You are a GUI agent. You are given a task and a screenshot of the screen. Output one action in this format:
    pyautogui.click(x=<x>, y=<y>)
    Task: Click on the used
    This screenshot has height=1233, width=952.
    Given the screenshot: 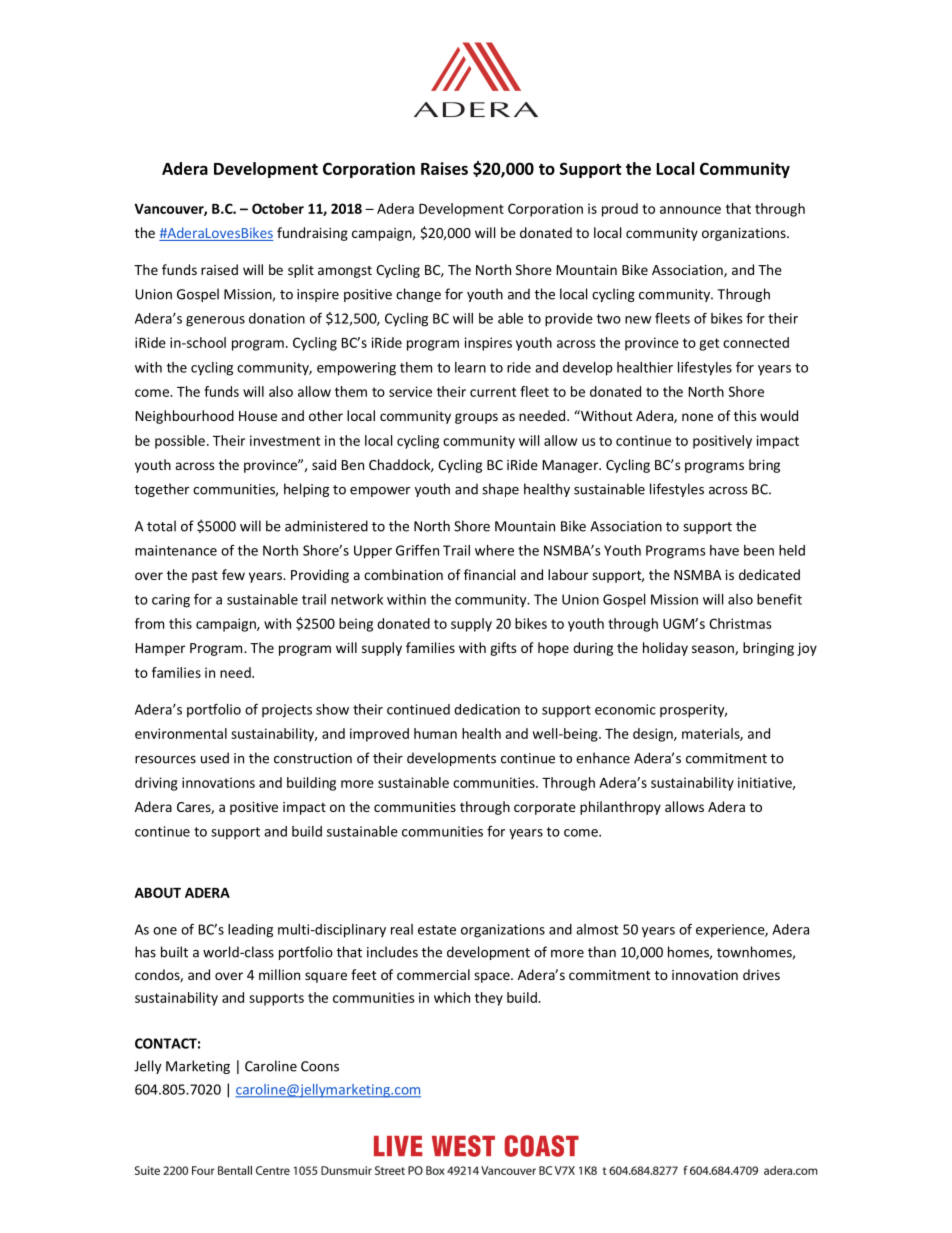 What is the action you would take?
    pyautogui.click(x=215, y=758)
